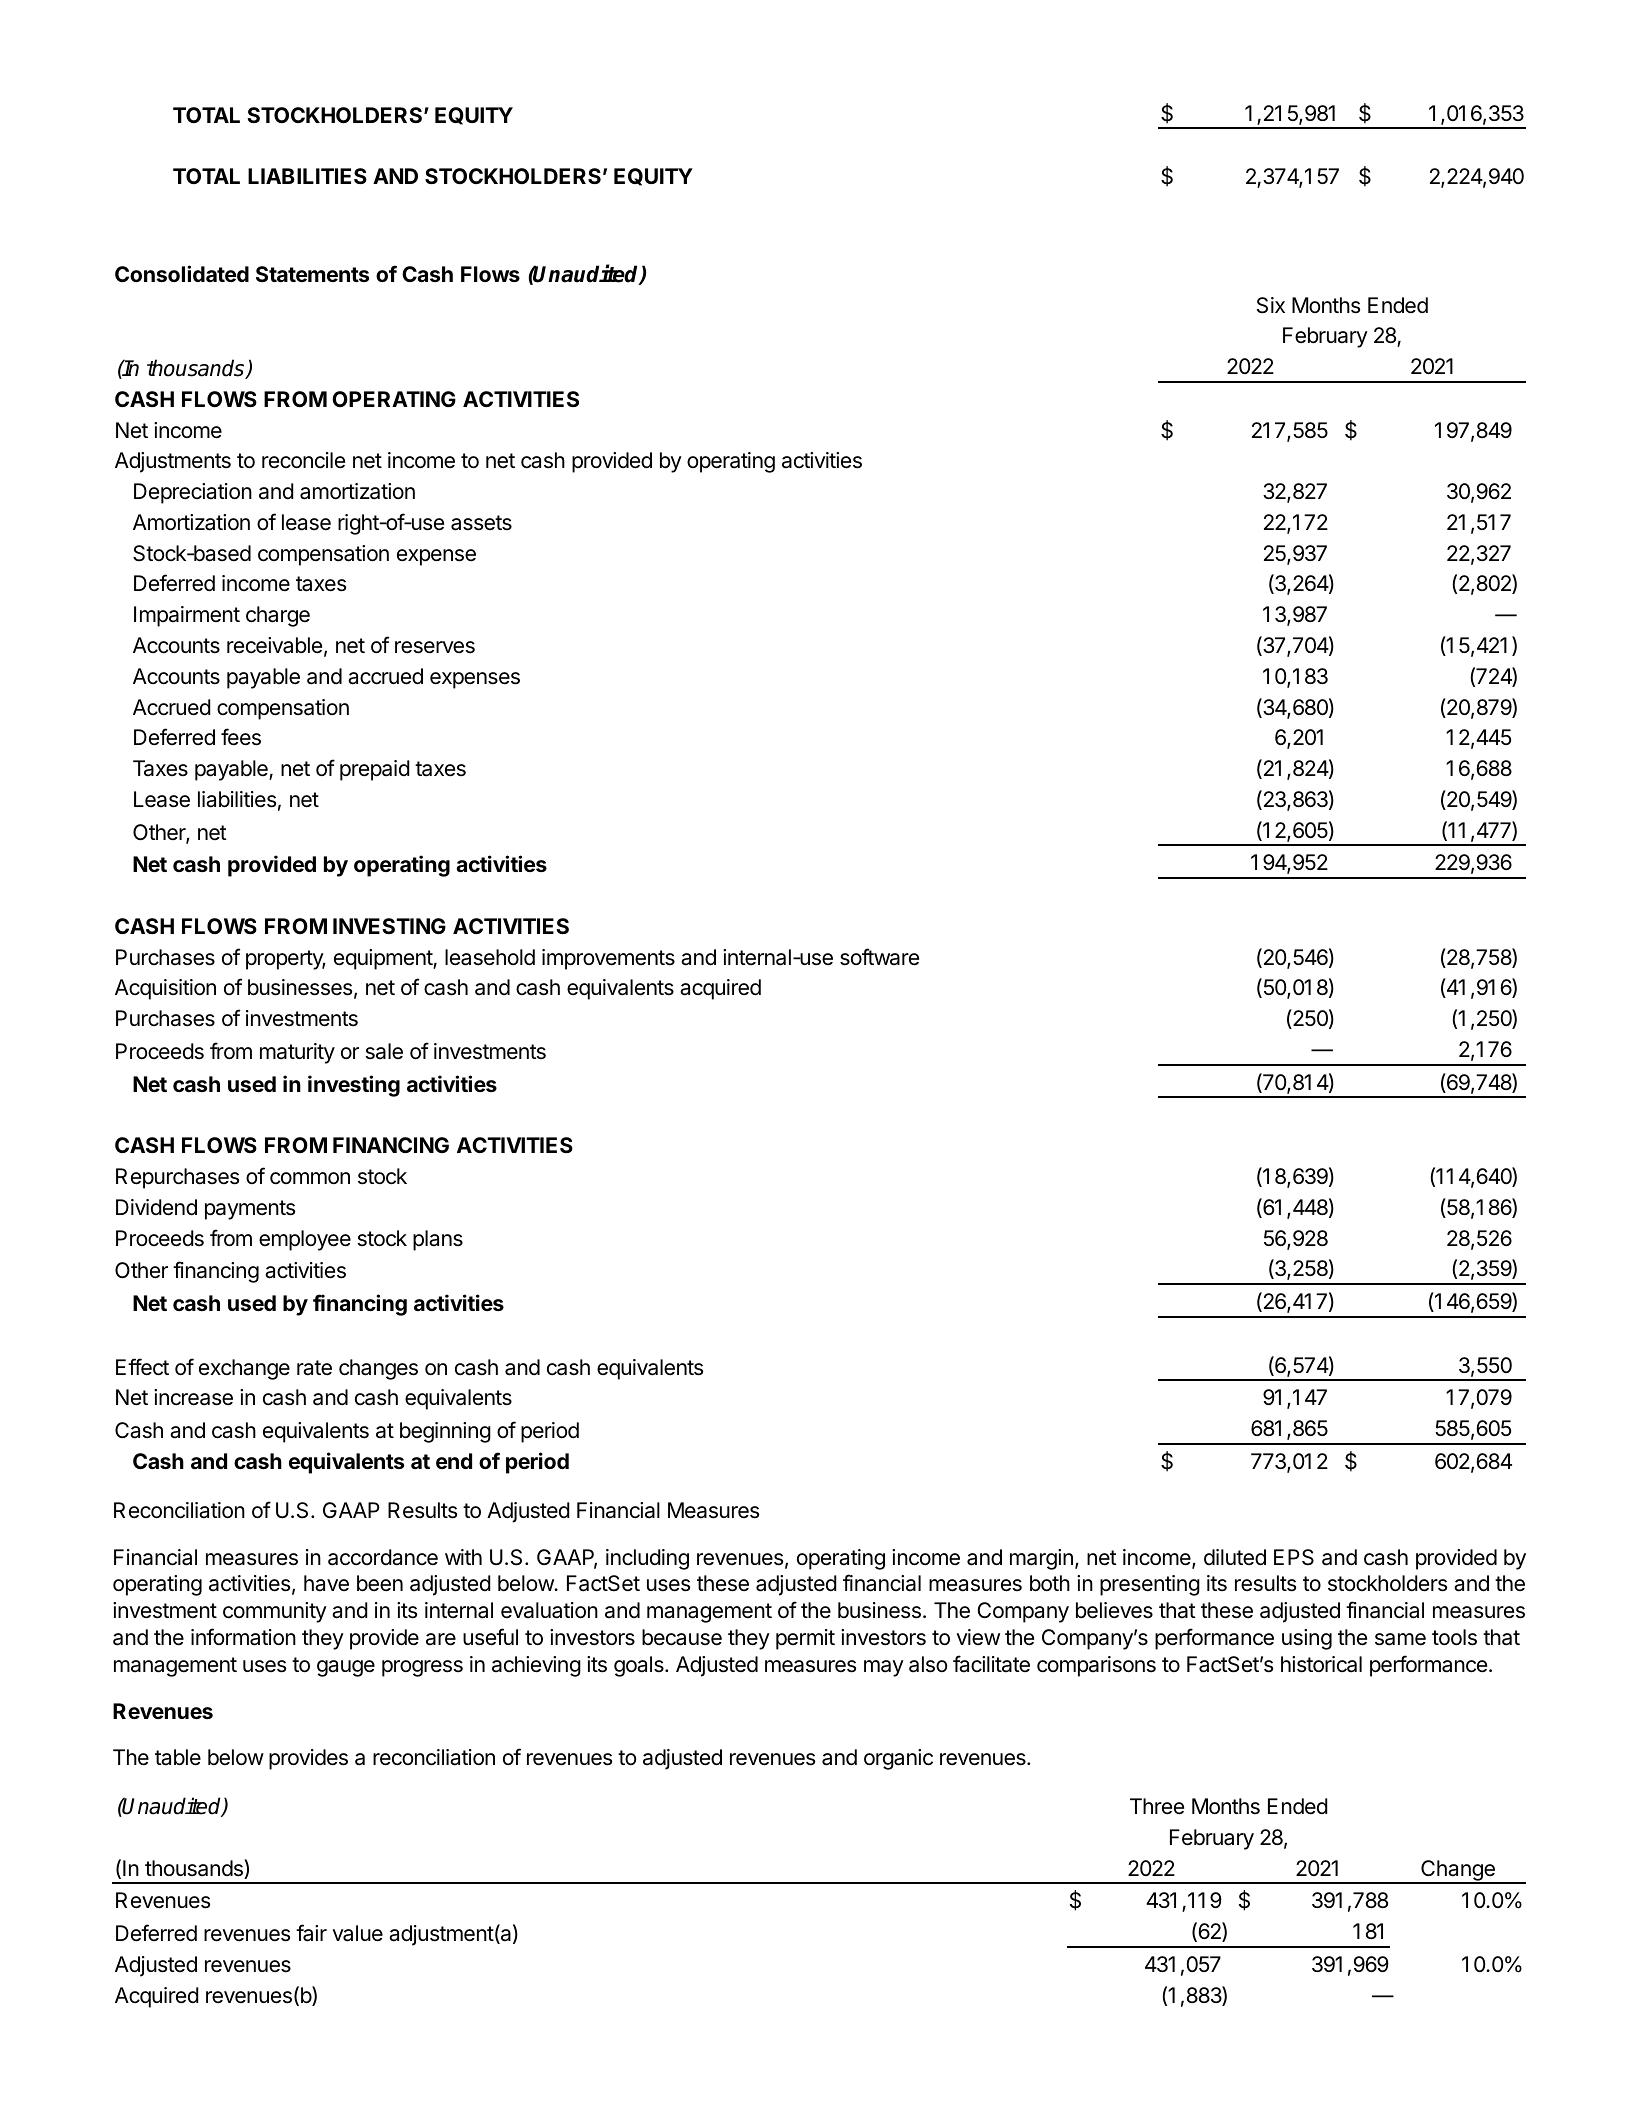  I want to click on fees, so click(241, 737).
